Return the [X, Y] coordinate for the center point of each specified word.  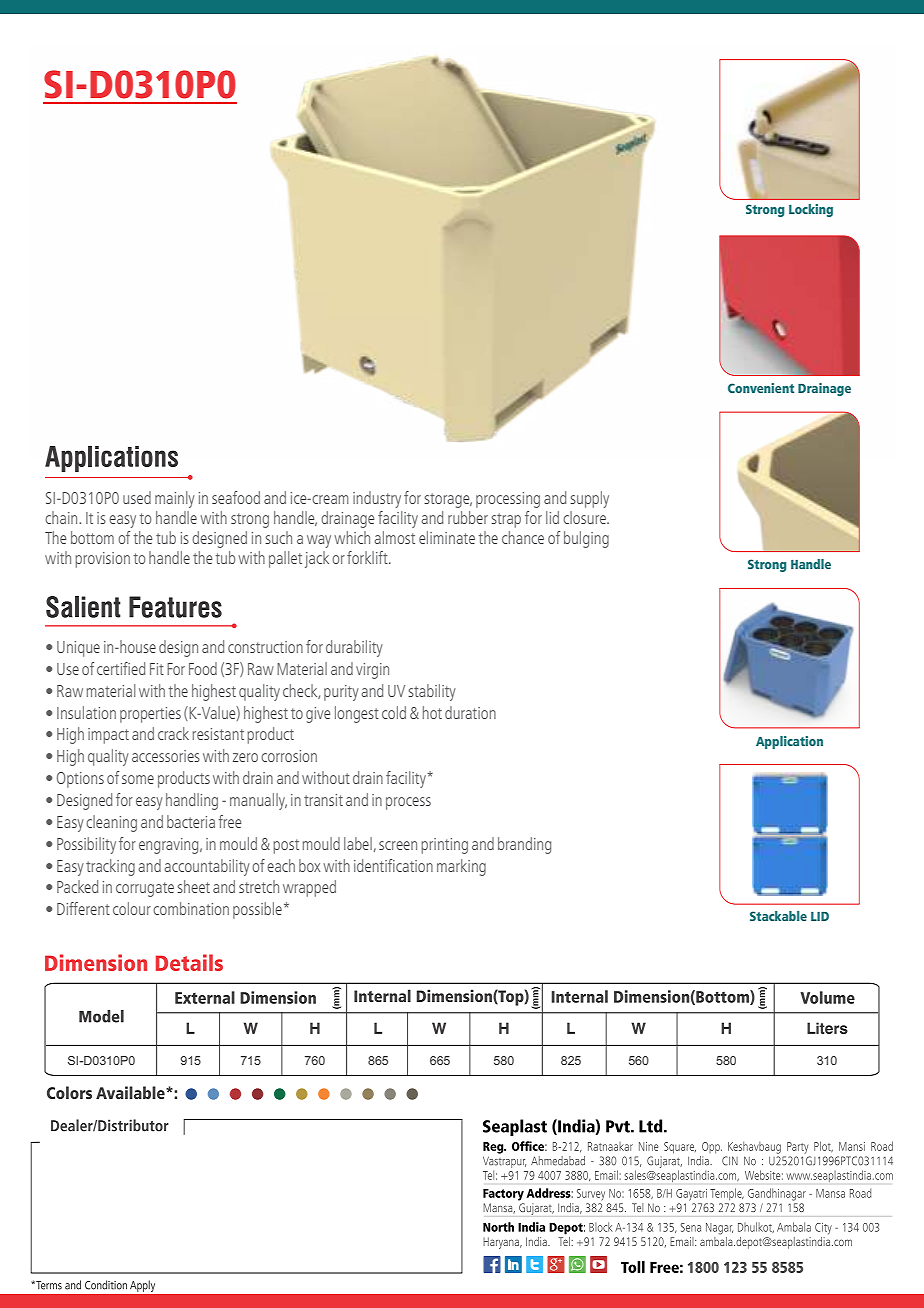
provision [102, 560]
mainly [175, 499]
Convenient [761, 388]
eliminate [447, 537]
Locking [811, 210]
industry [377, 499]
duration [470, 712]
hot [432, 712]
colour [132, 908]
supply [589, 499]
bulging [586, 539]
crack [173, 733]
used [137, 497]
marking [461, 867]
